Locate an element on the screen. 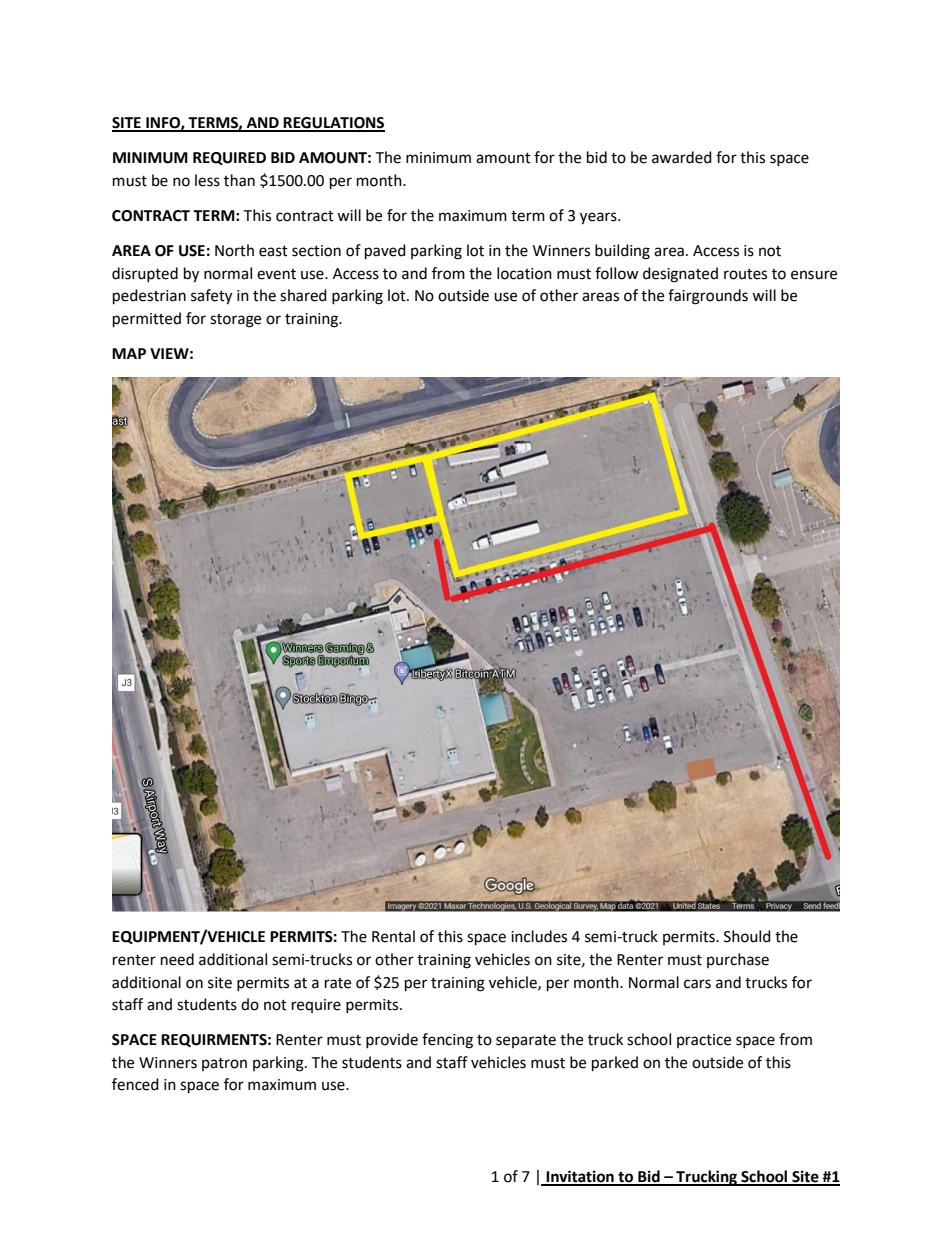  patron is located at coordinates (224, 1064).
